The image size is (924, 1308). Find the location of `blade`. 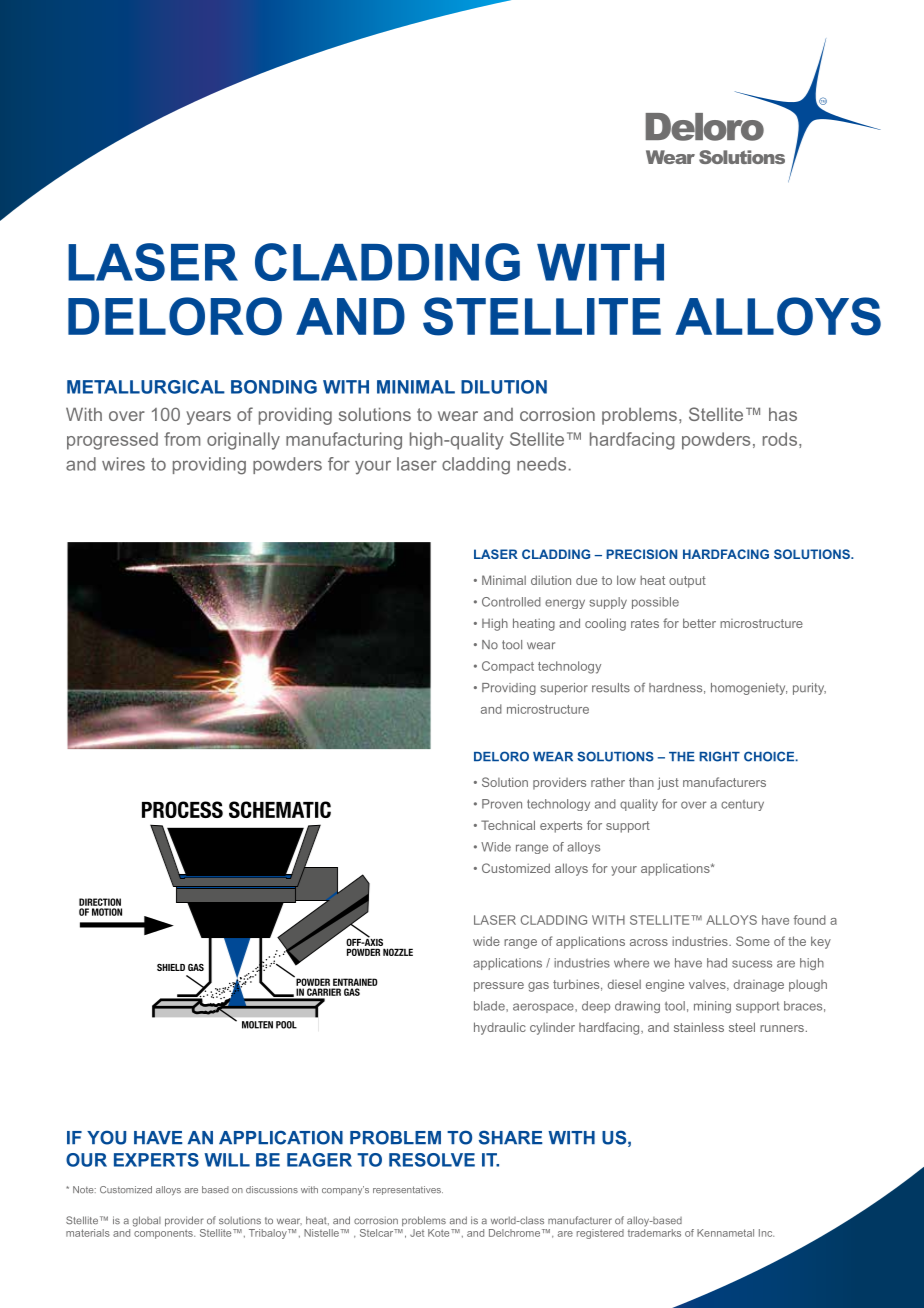

blade is located at coordinates (490, 1006).
